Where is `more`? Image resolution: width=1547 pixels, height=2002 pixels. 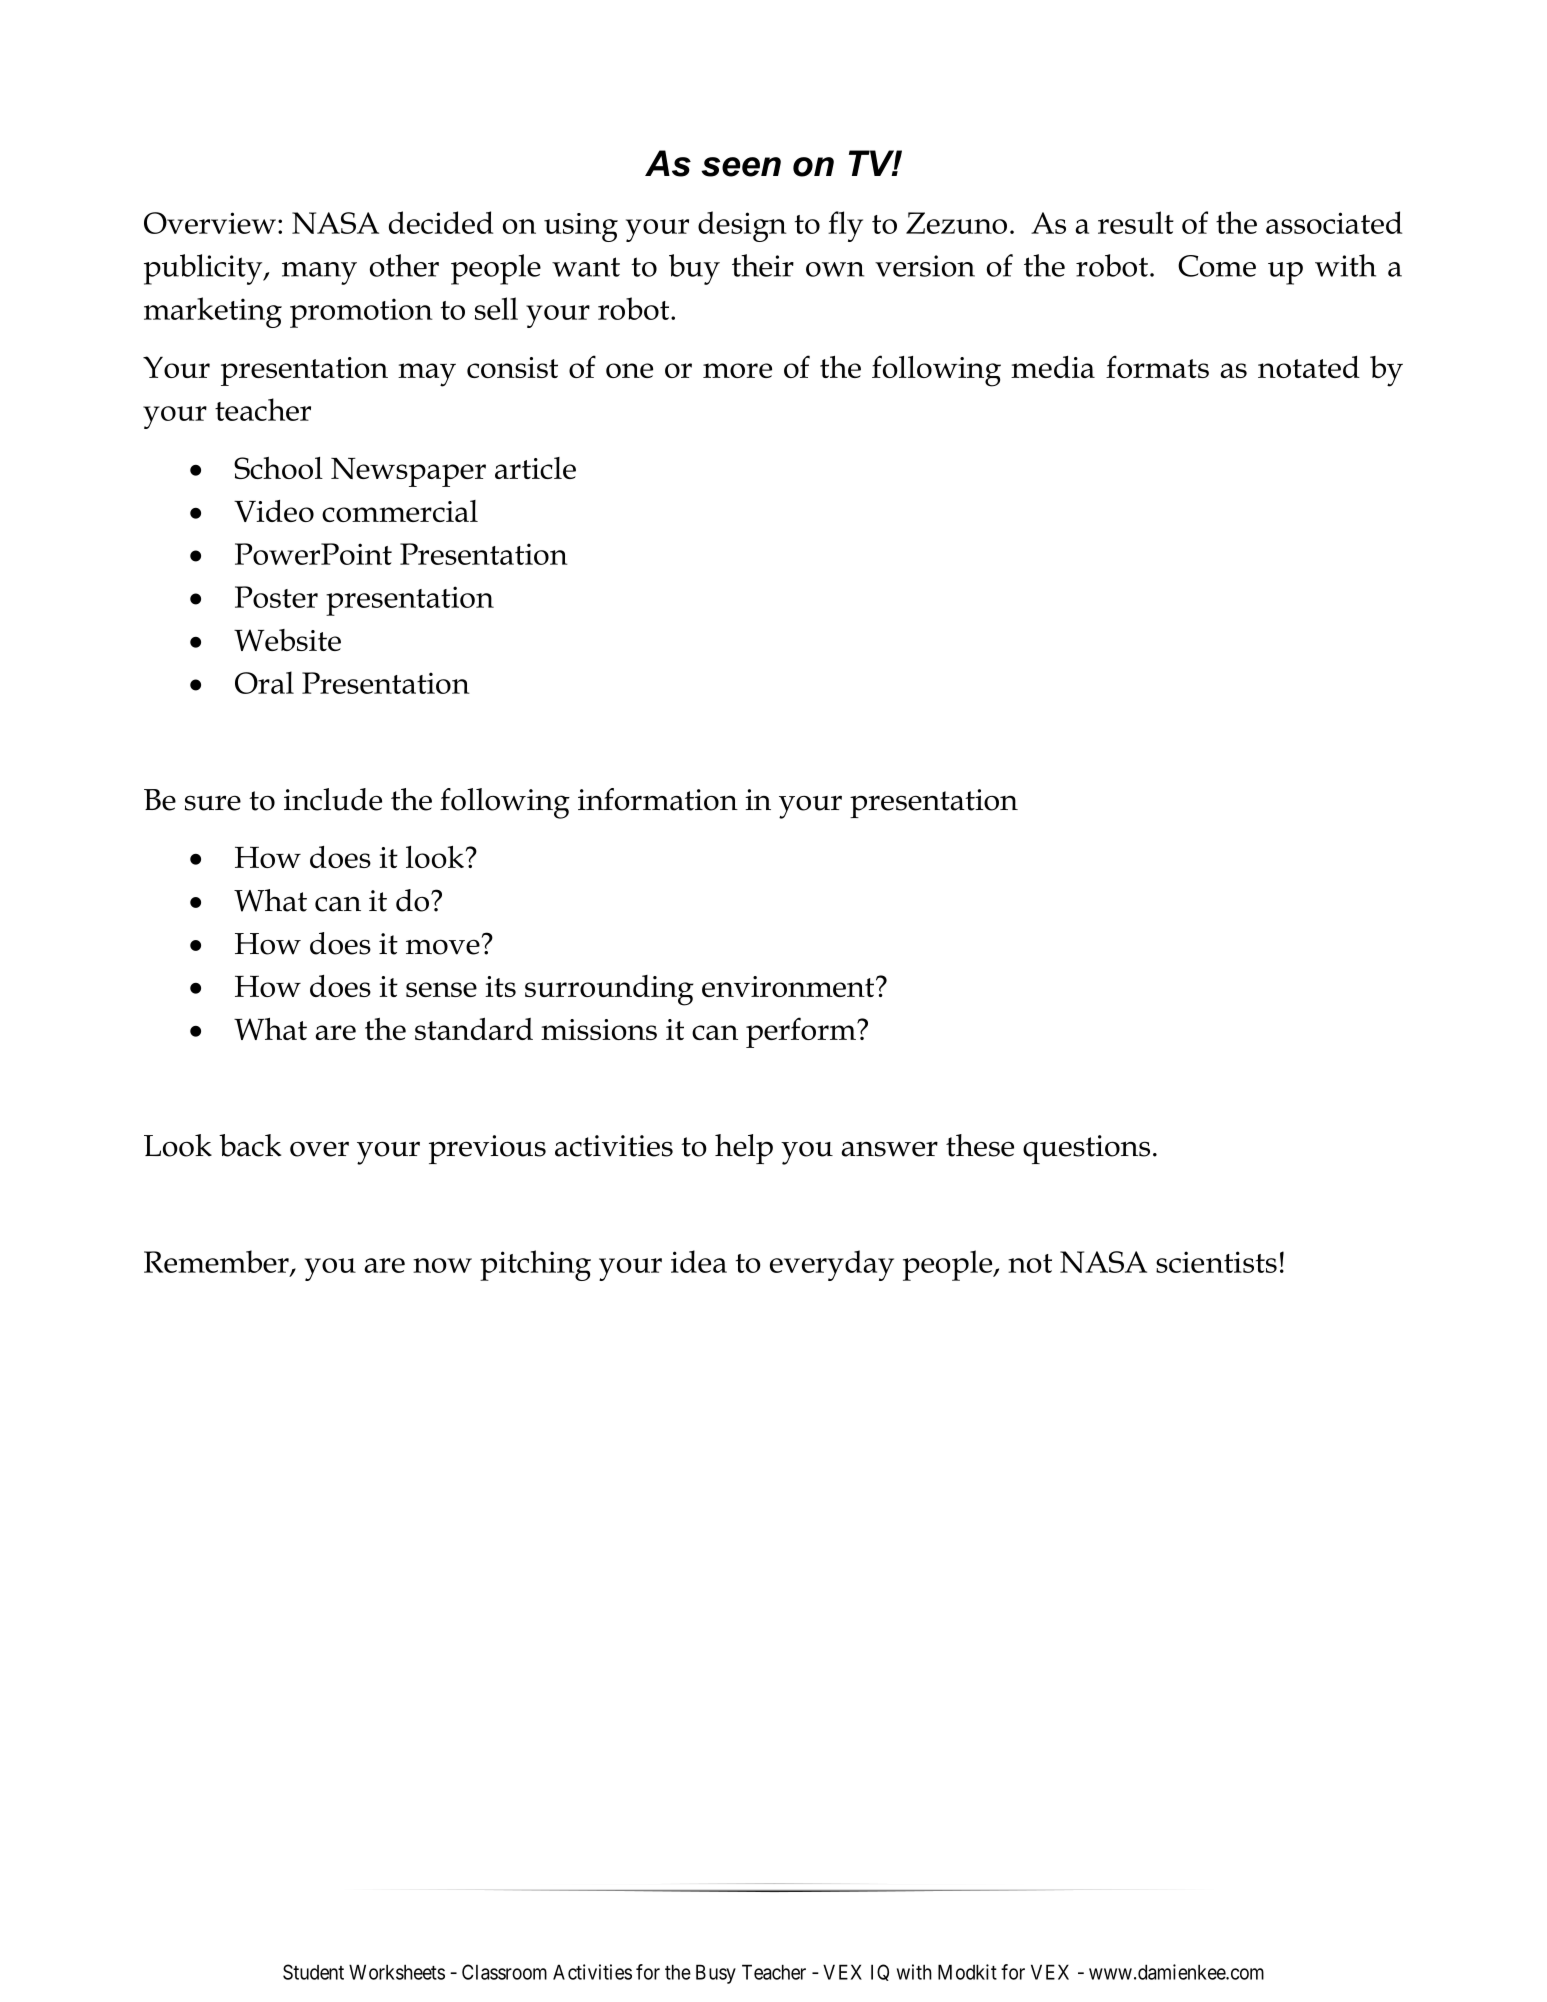
more is located at coordinates (737, 370).
